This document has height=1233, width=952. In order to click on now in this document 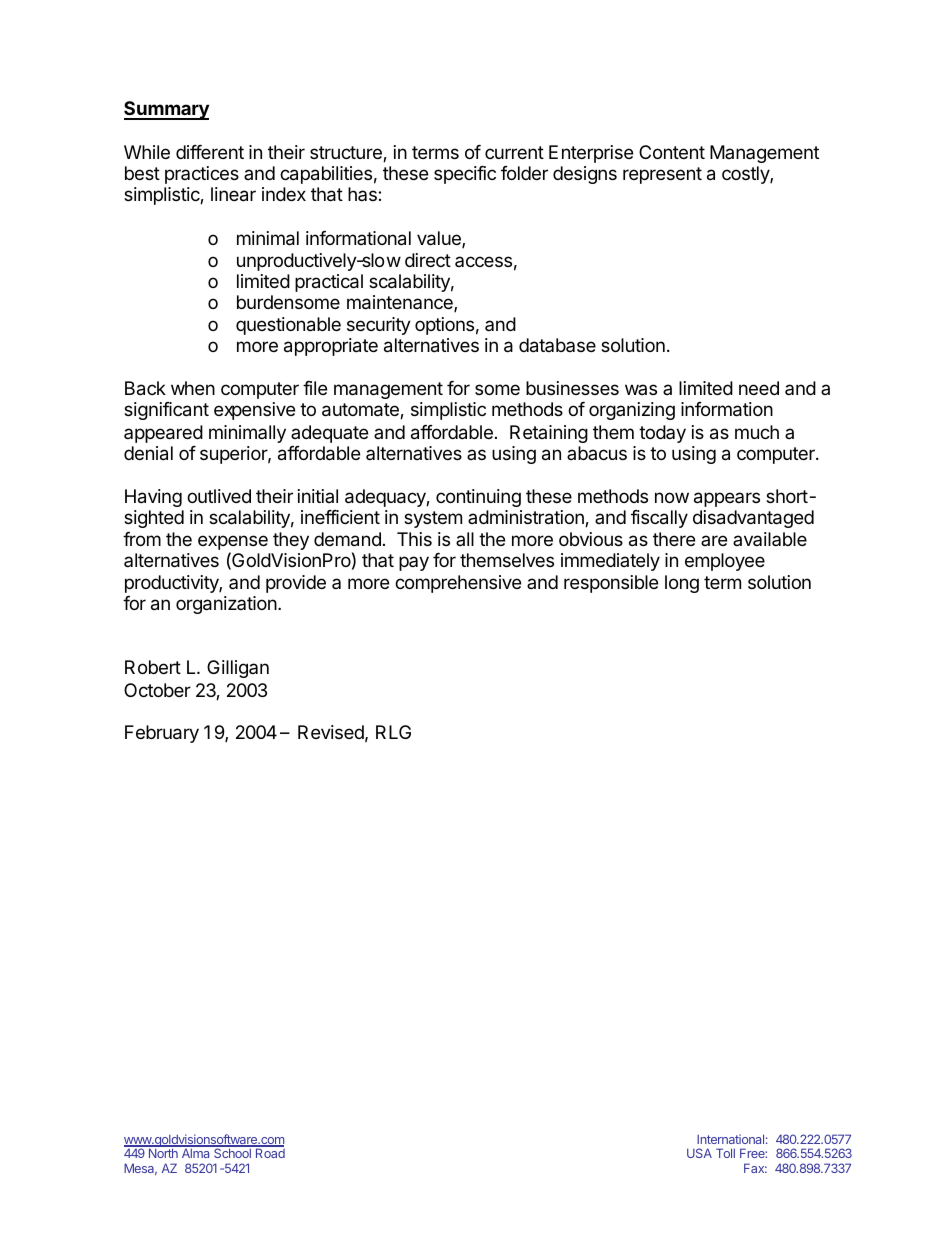, I will do `click(672, 497)`.
